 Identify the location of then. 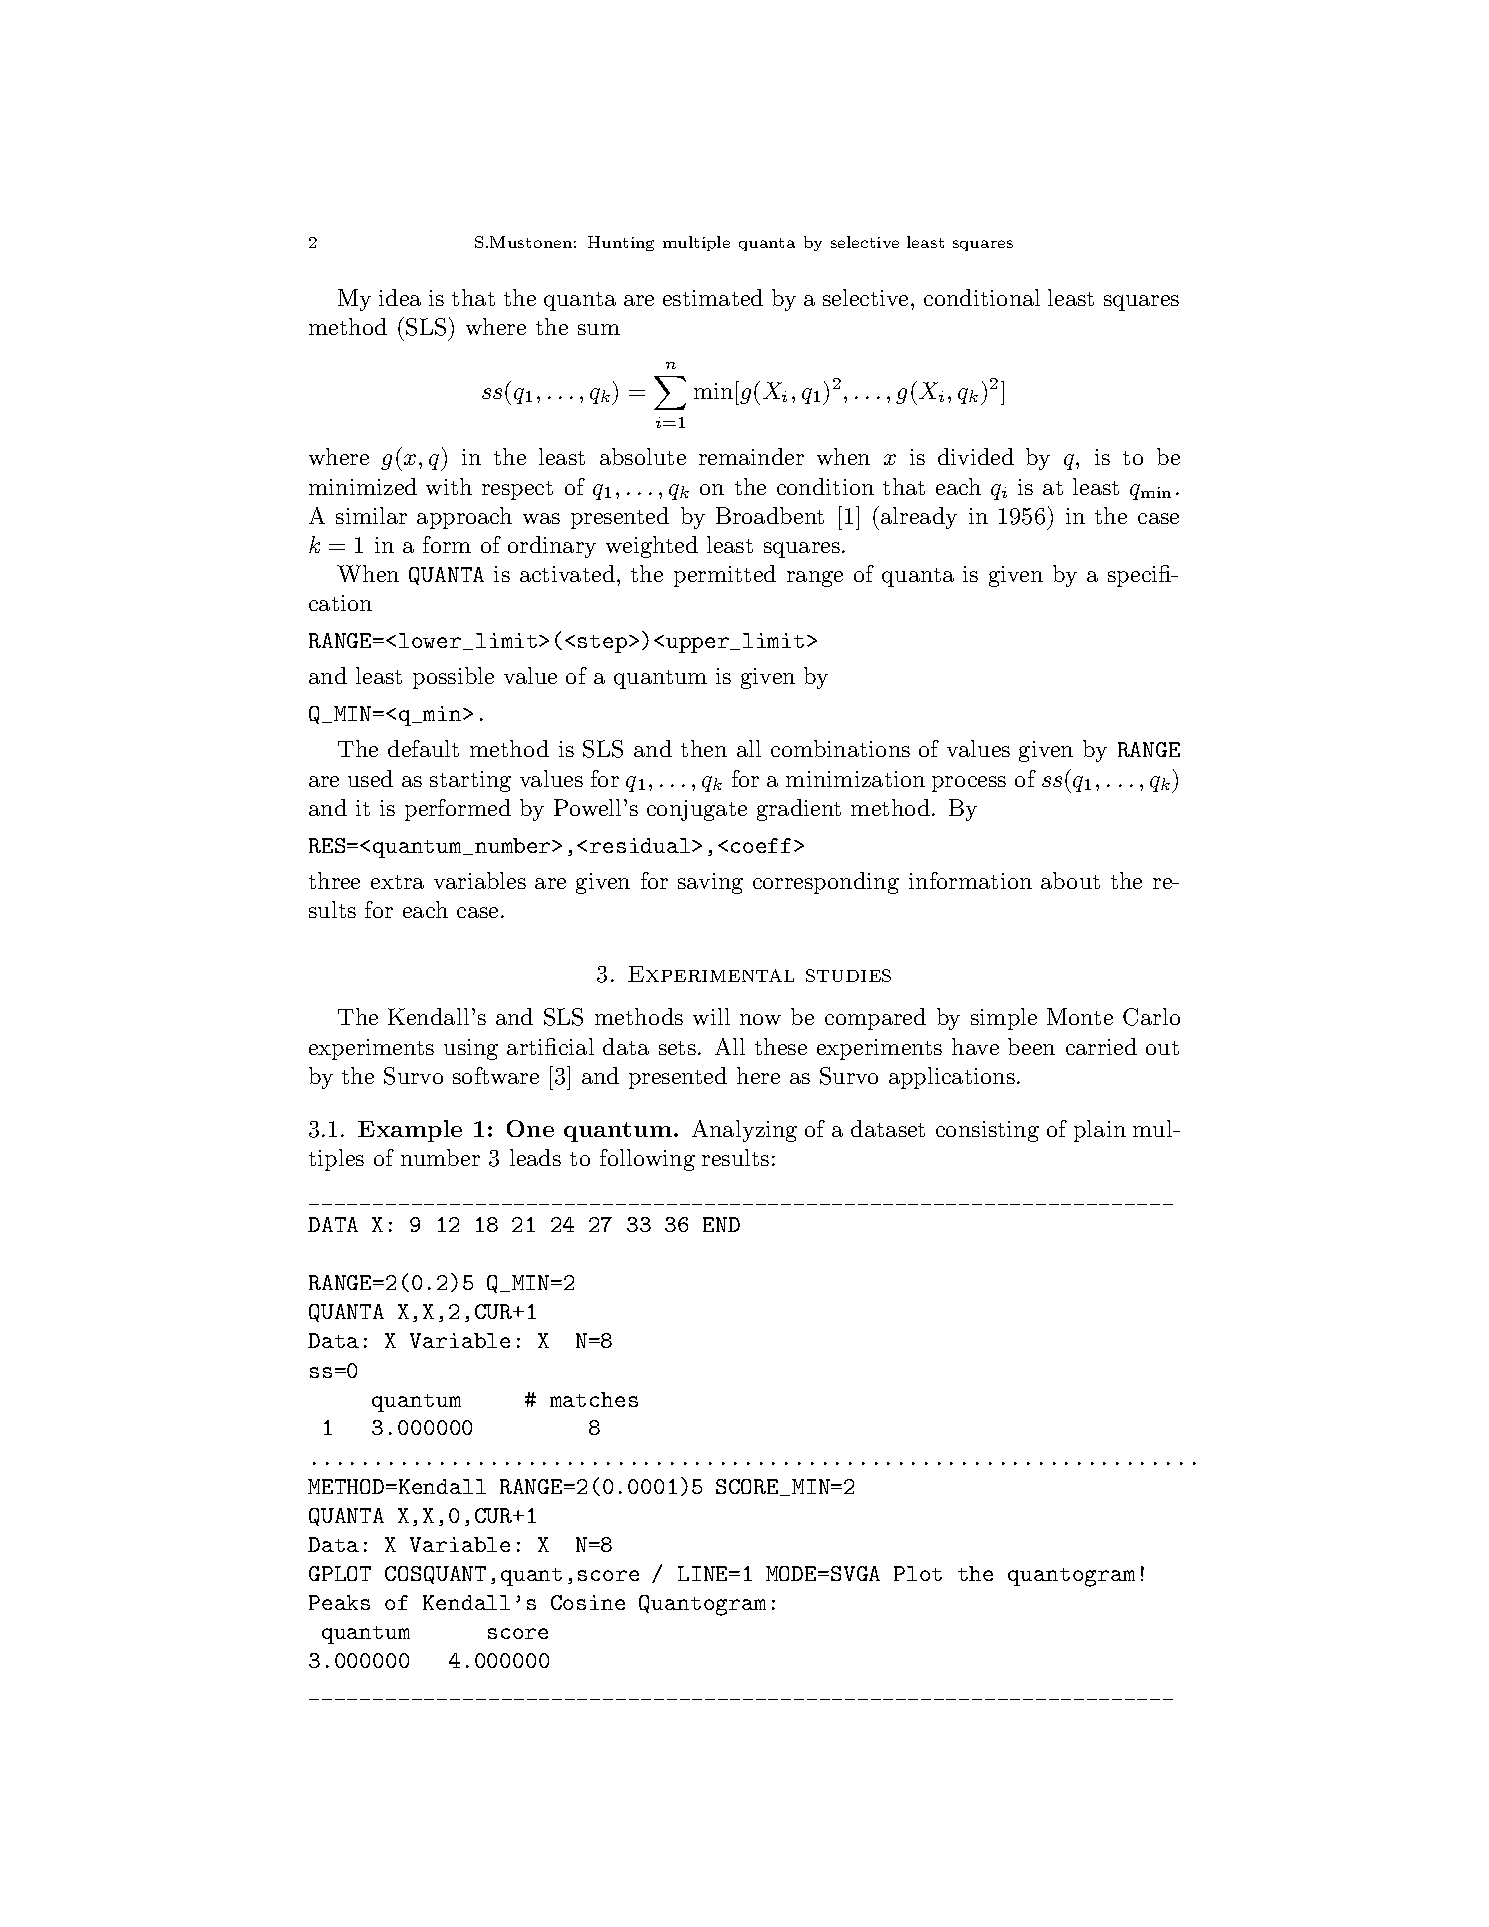
(704, 748).
